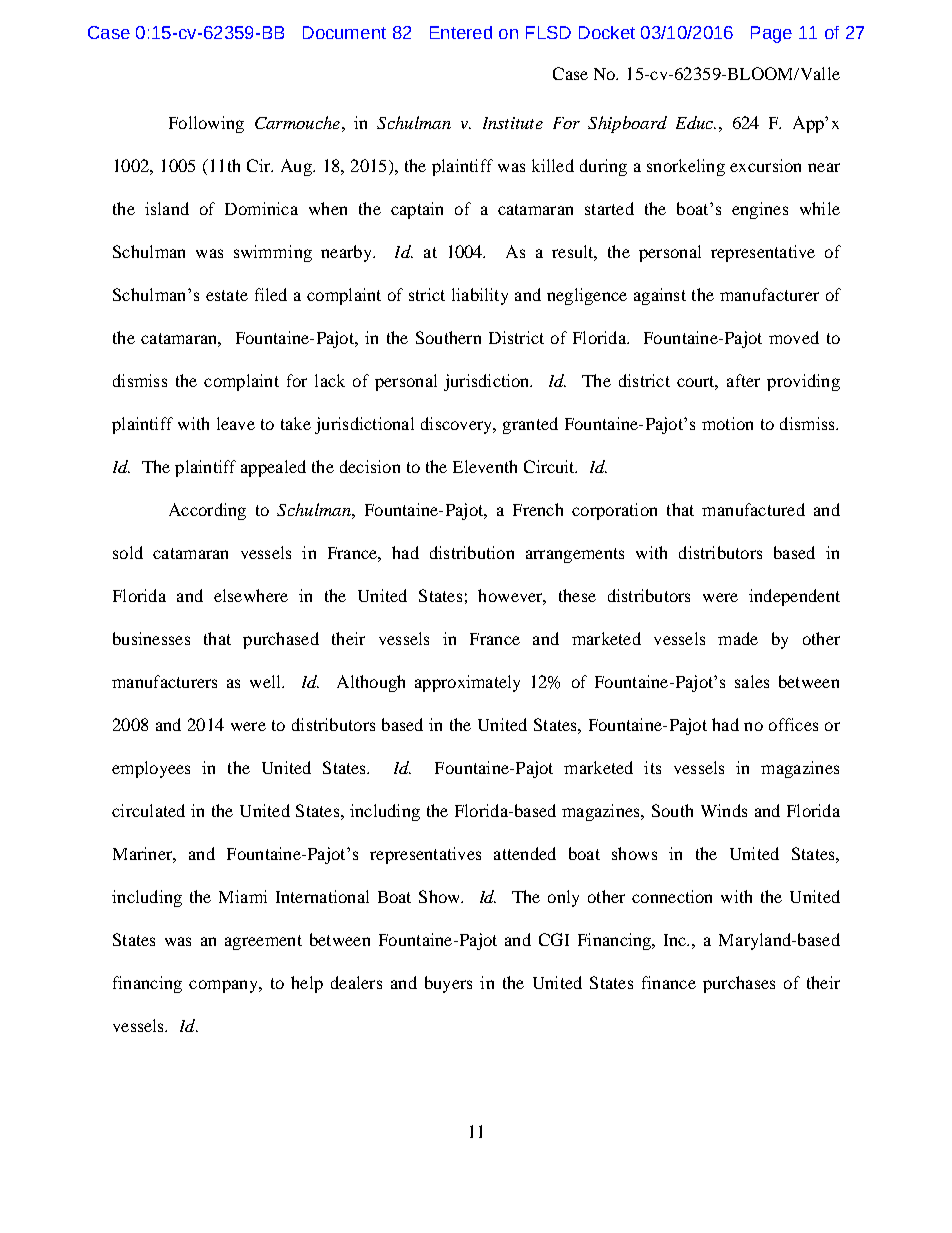 Image resolution: width=952 pixels, height=1233 pixels. Describe the element at coordinates (206, 124) in the document. I see `Following` at that location.
